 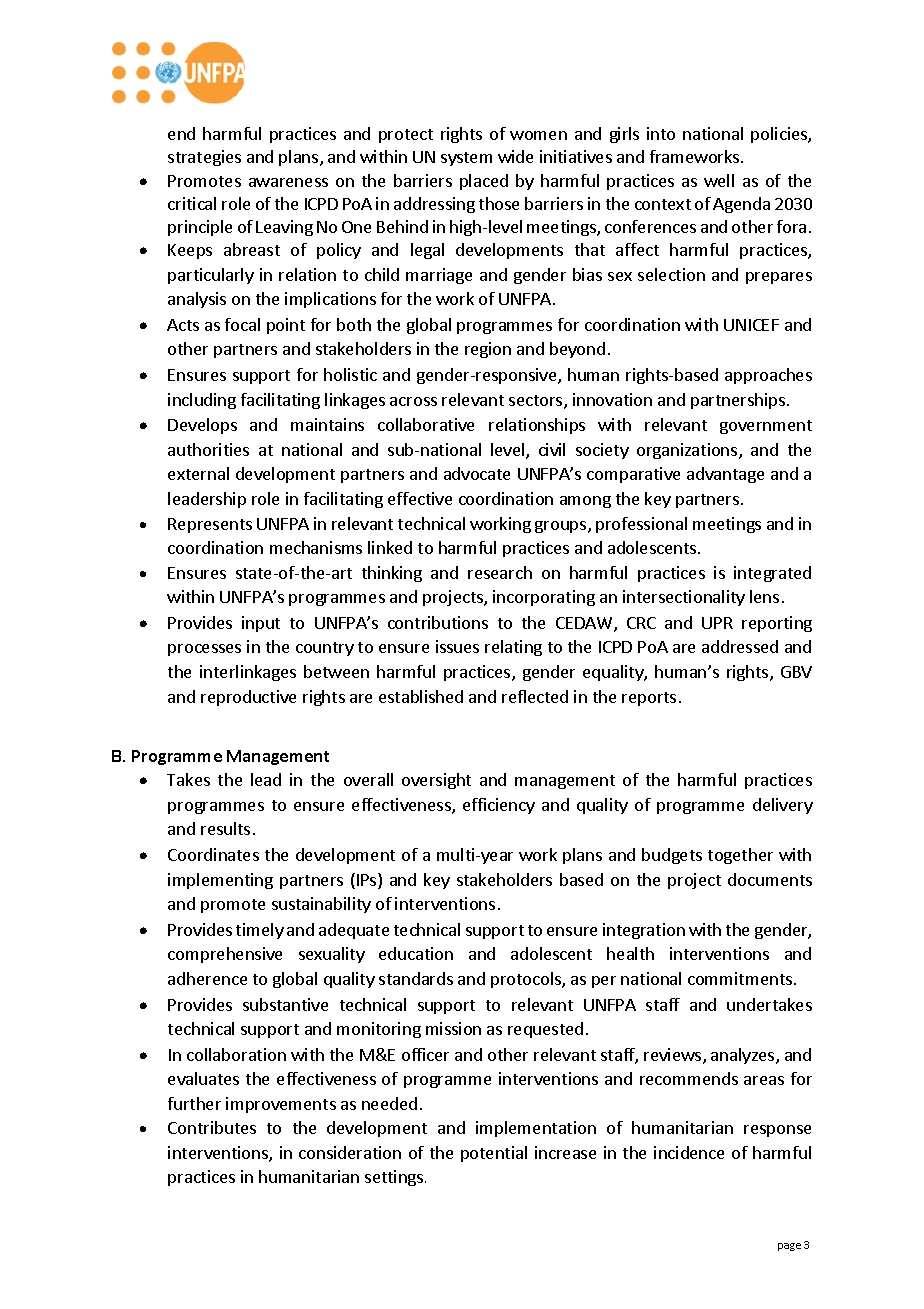 What do you see at coordinates (740, 978) in the screenshot?
I see `commitments` at bounding box center [740, 978].
